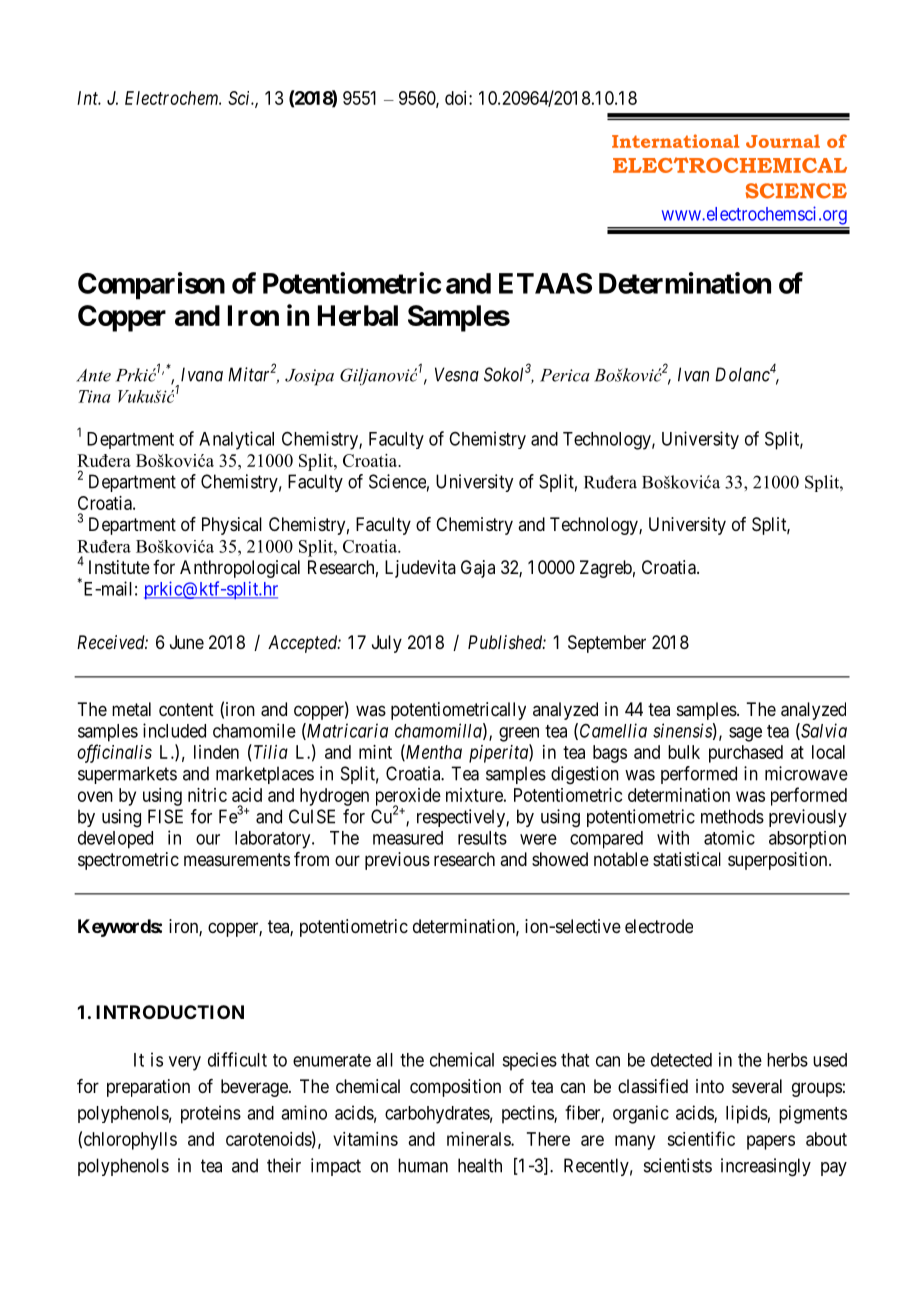 This screenshot has width=924, height=1307. What do you see at coordinates (457, 98) in the screenshot?
I see `doi` at bounding box center [457, 98].
